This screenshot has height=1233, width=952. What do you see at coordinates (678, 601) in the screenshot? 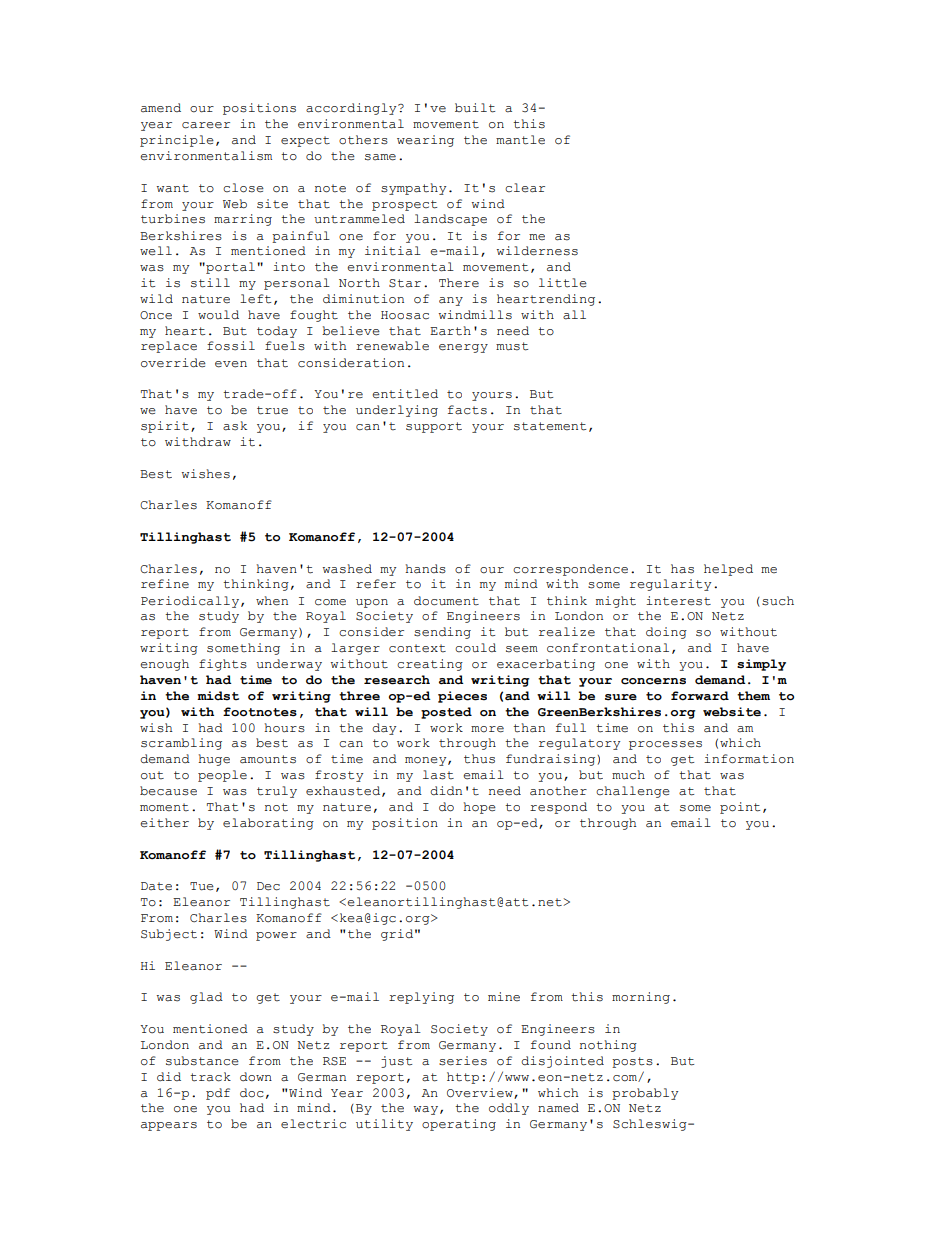
I see `interest` at bounding box center [678, 601].
